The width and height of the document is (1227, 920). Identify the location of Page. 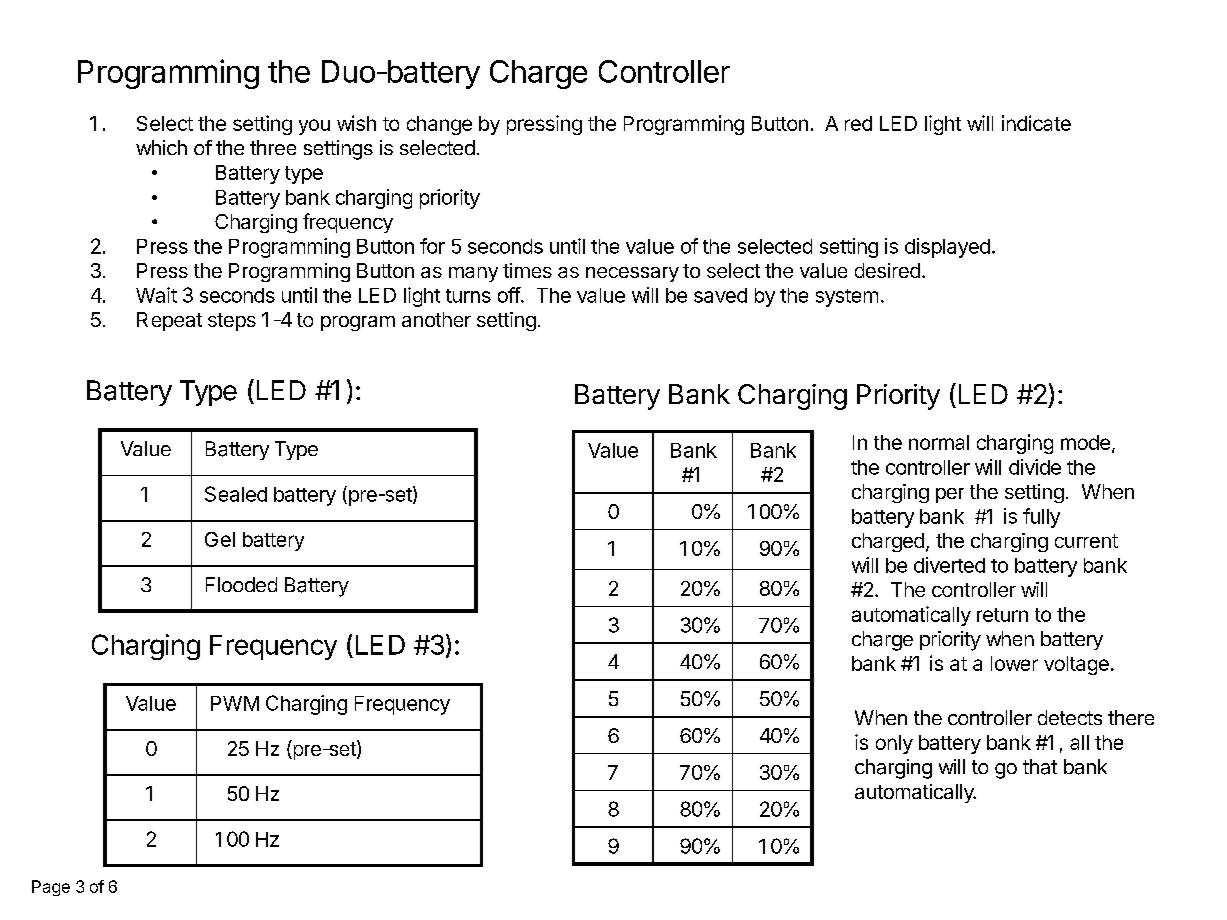
(51, 888).
